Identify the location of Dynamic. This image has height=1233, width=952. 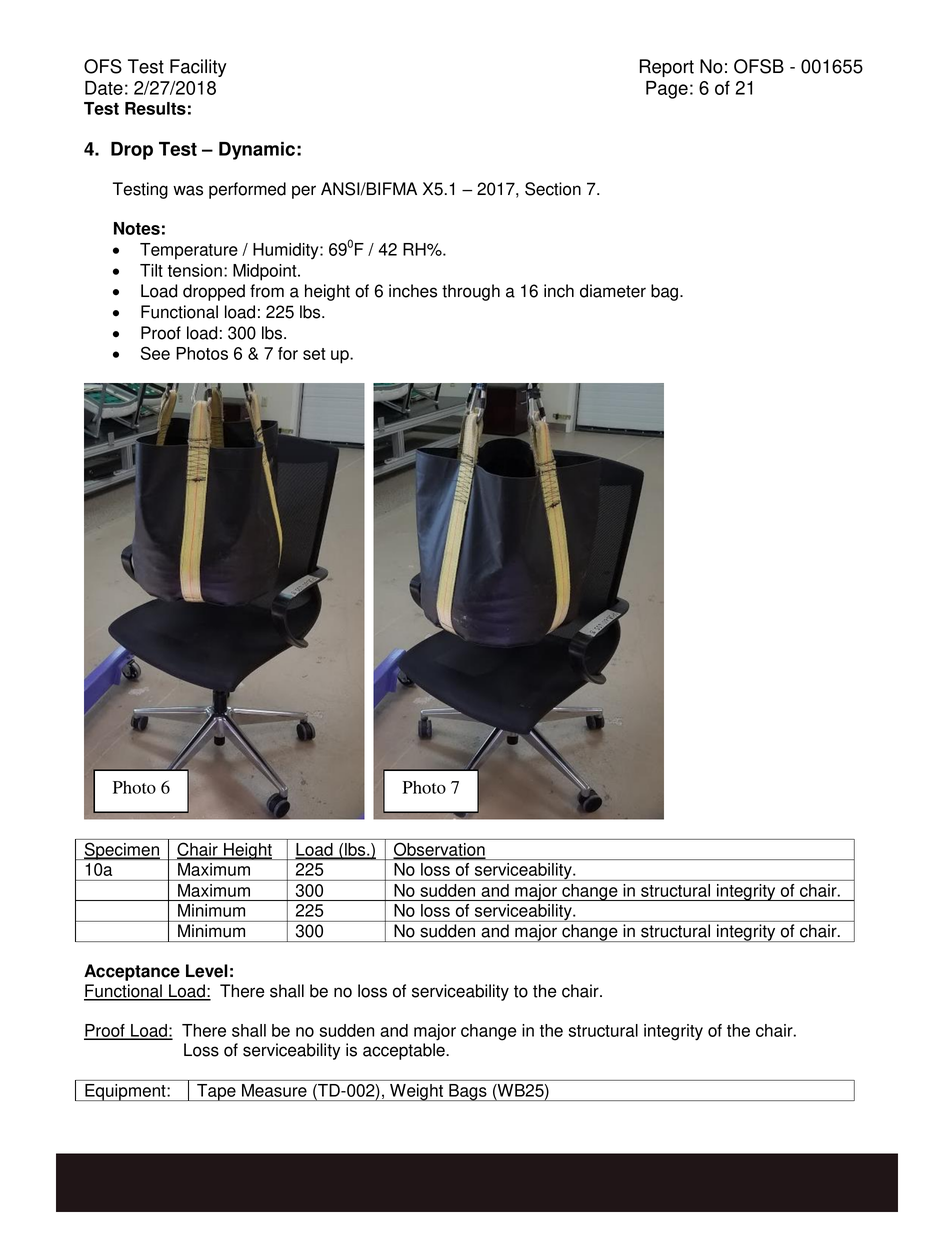
(257, 151).
